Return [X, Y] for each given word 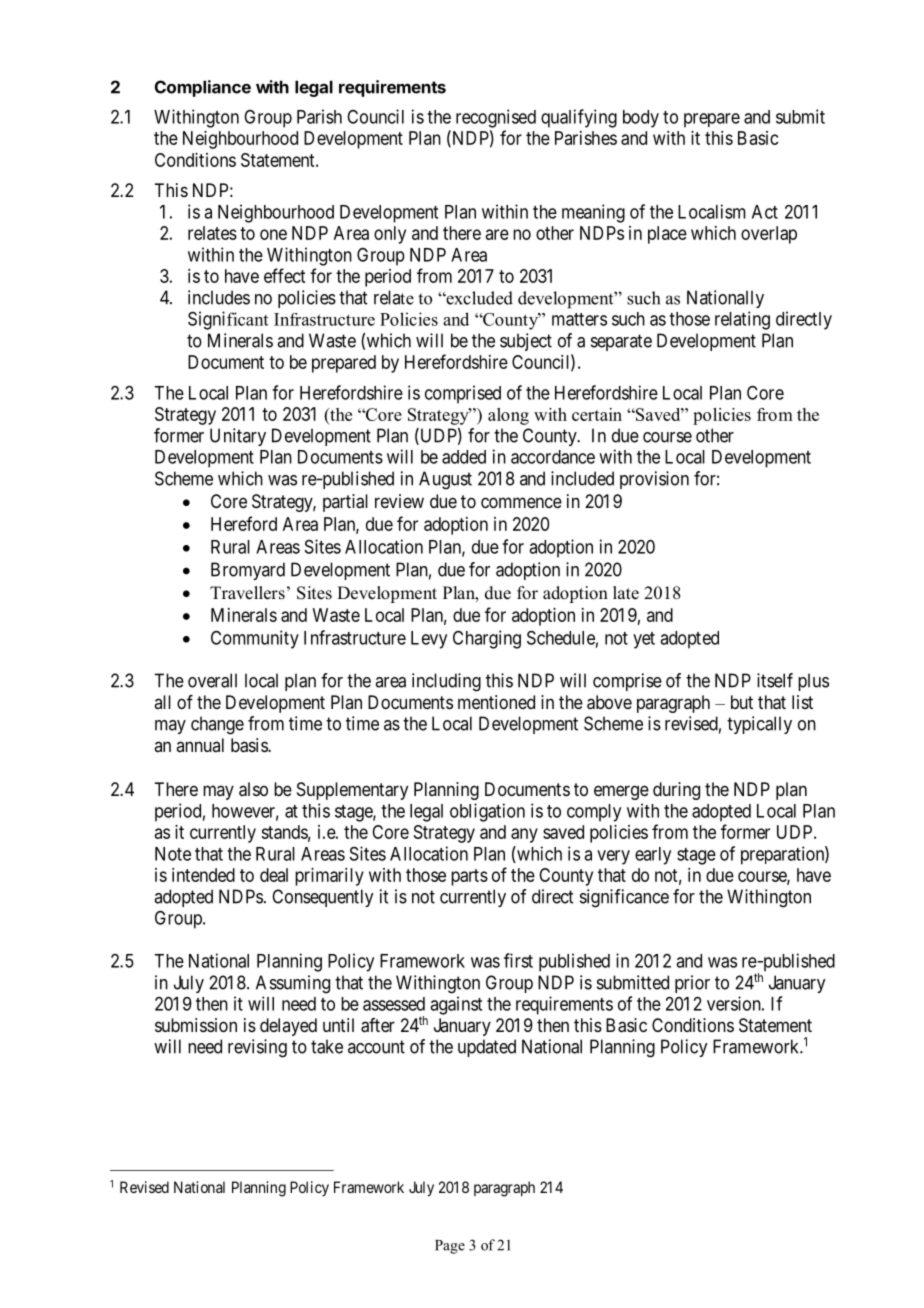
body [641, 119]
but [742, 702]
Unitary [238, 437]
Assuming [293, 984]
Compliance [203, 88]
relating [742, 320]
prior [692, 984]
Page [450, 1247]
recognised [496, 118]
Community [255, 639]
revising [257, 1048]
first [518, 960]
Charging [487, 639]
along [508, 416]
